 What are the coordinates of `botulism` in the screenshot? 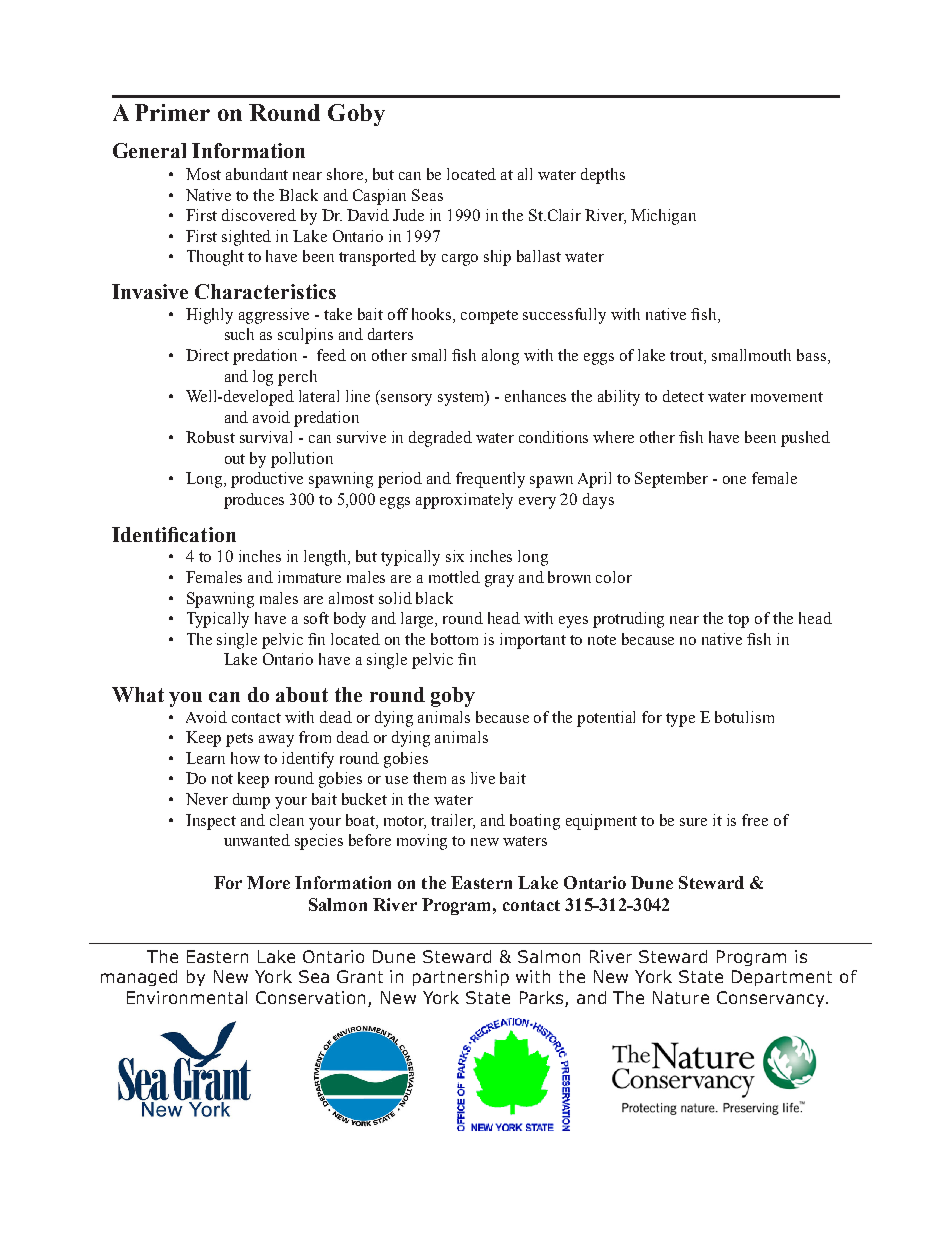 It's located at (744, 717).
